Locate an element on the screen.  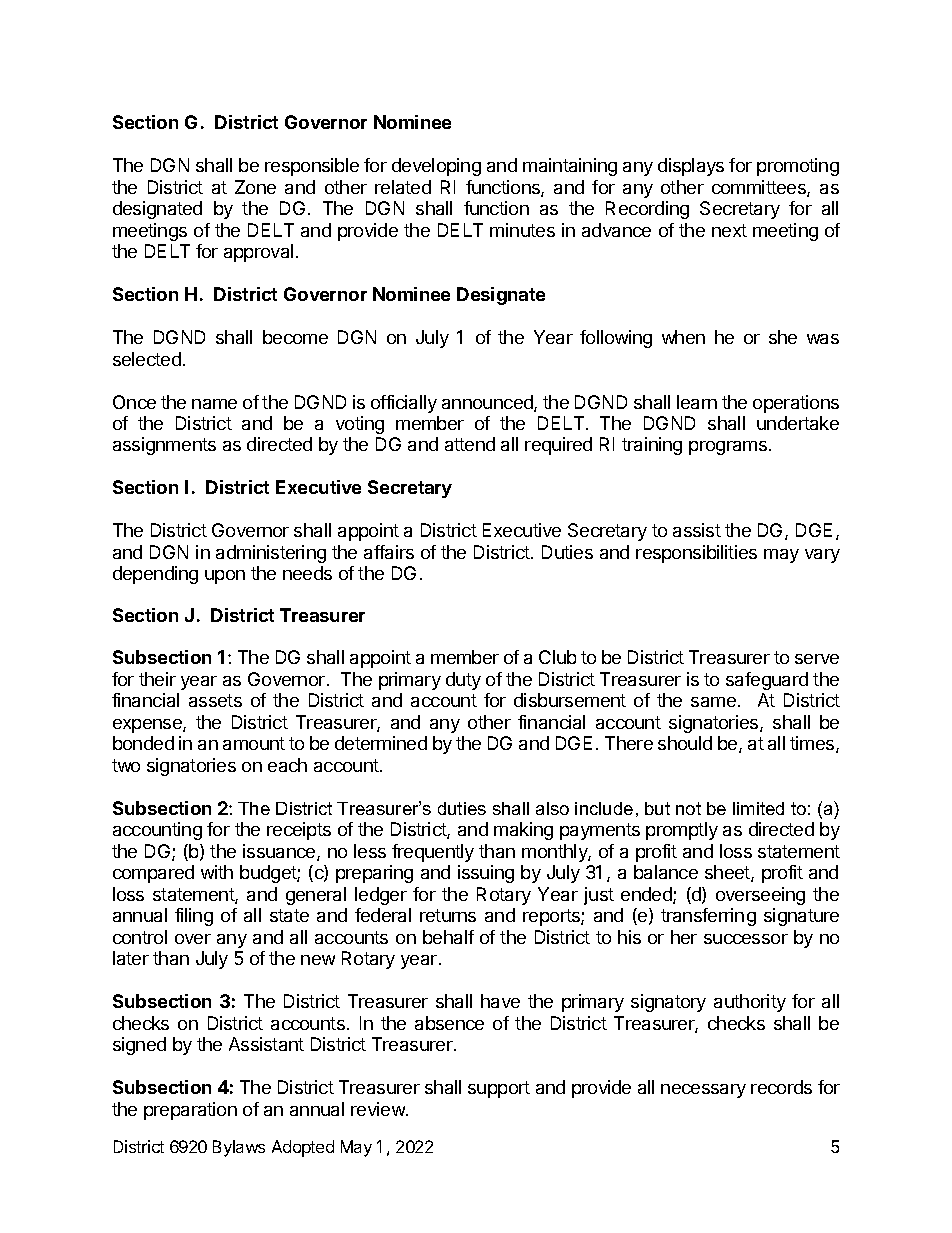
committees is located at coordinates (760, 188).
